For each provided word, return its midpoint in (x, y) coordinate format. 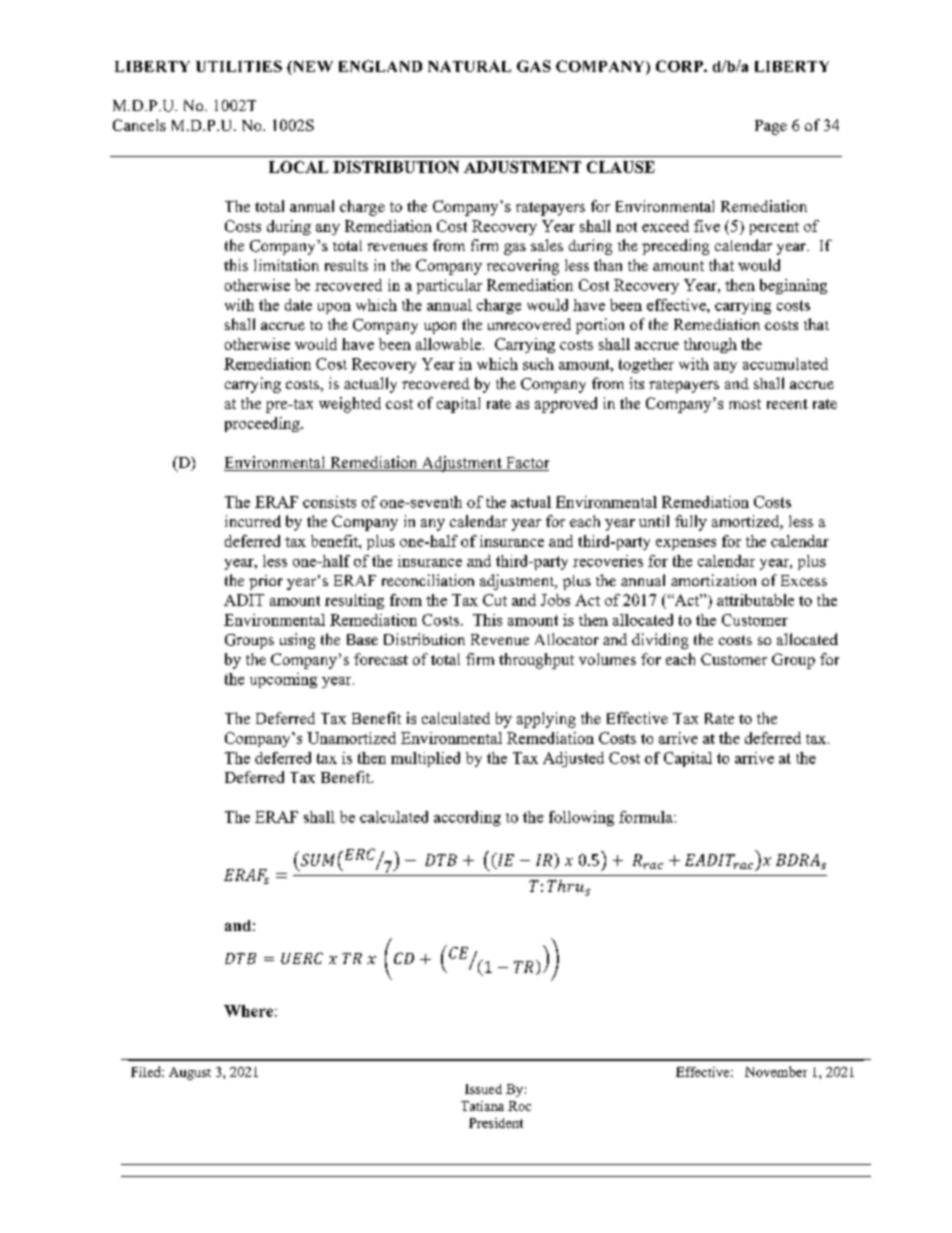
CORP (680, 66)
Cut (495, 600)
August (190, 1073)
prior (266, 582)
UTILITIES (239, 66)
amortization (713, 580)
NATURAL (469, 66)
